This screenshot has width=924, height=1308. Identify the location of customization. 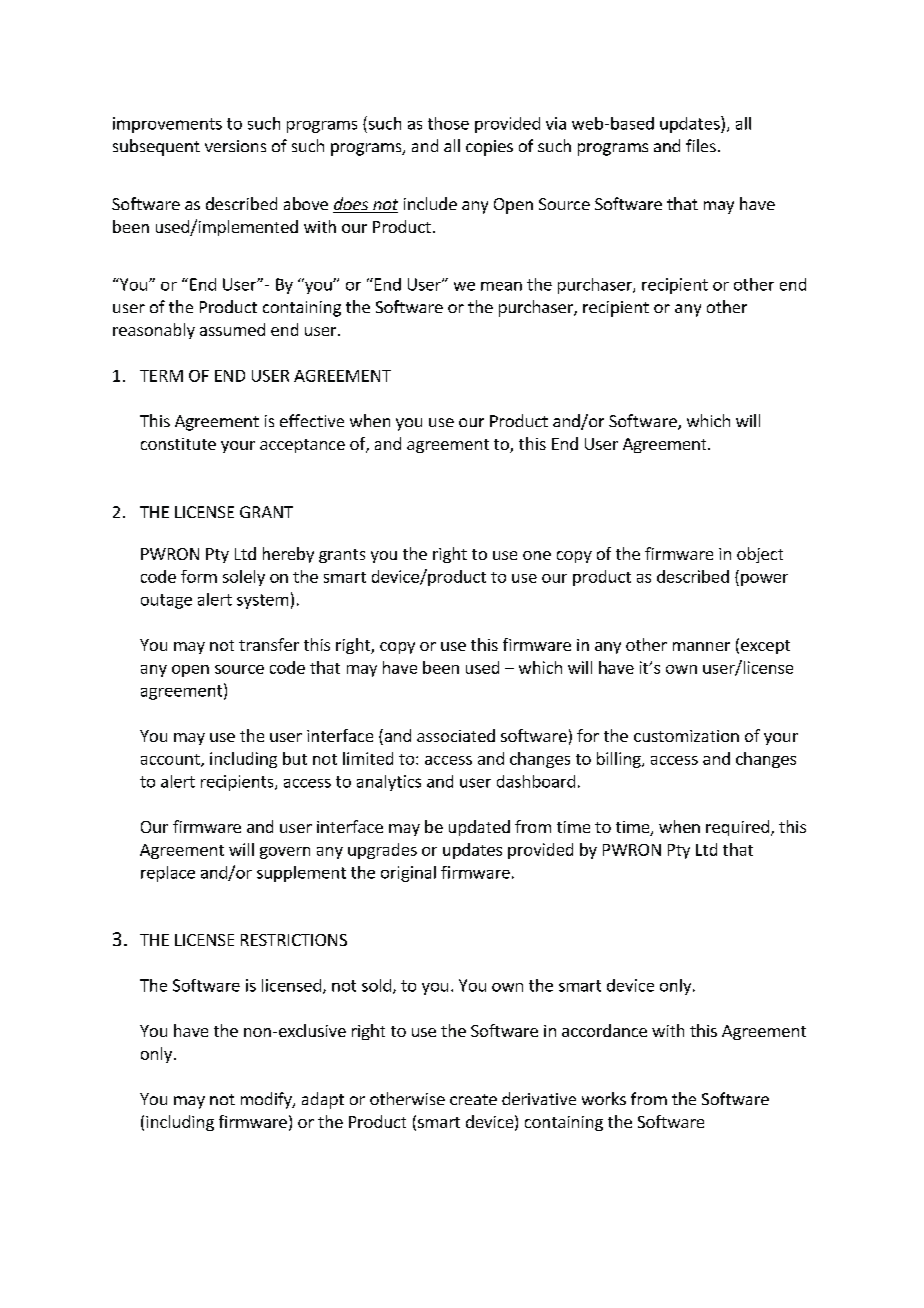
(686, 736).
